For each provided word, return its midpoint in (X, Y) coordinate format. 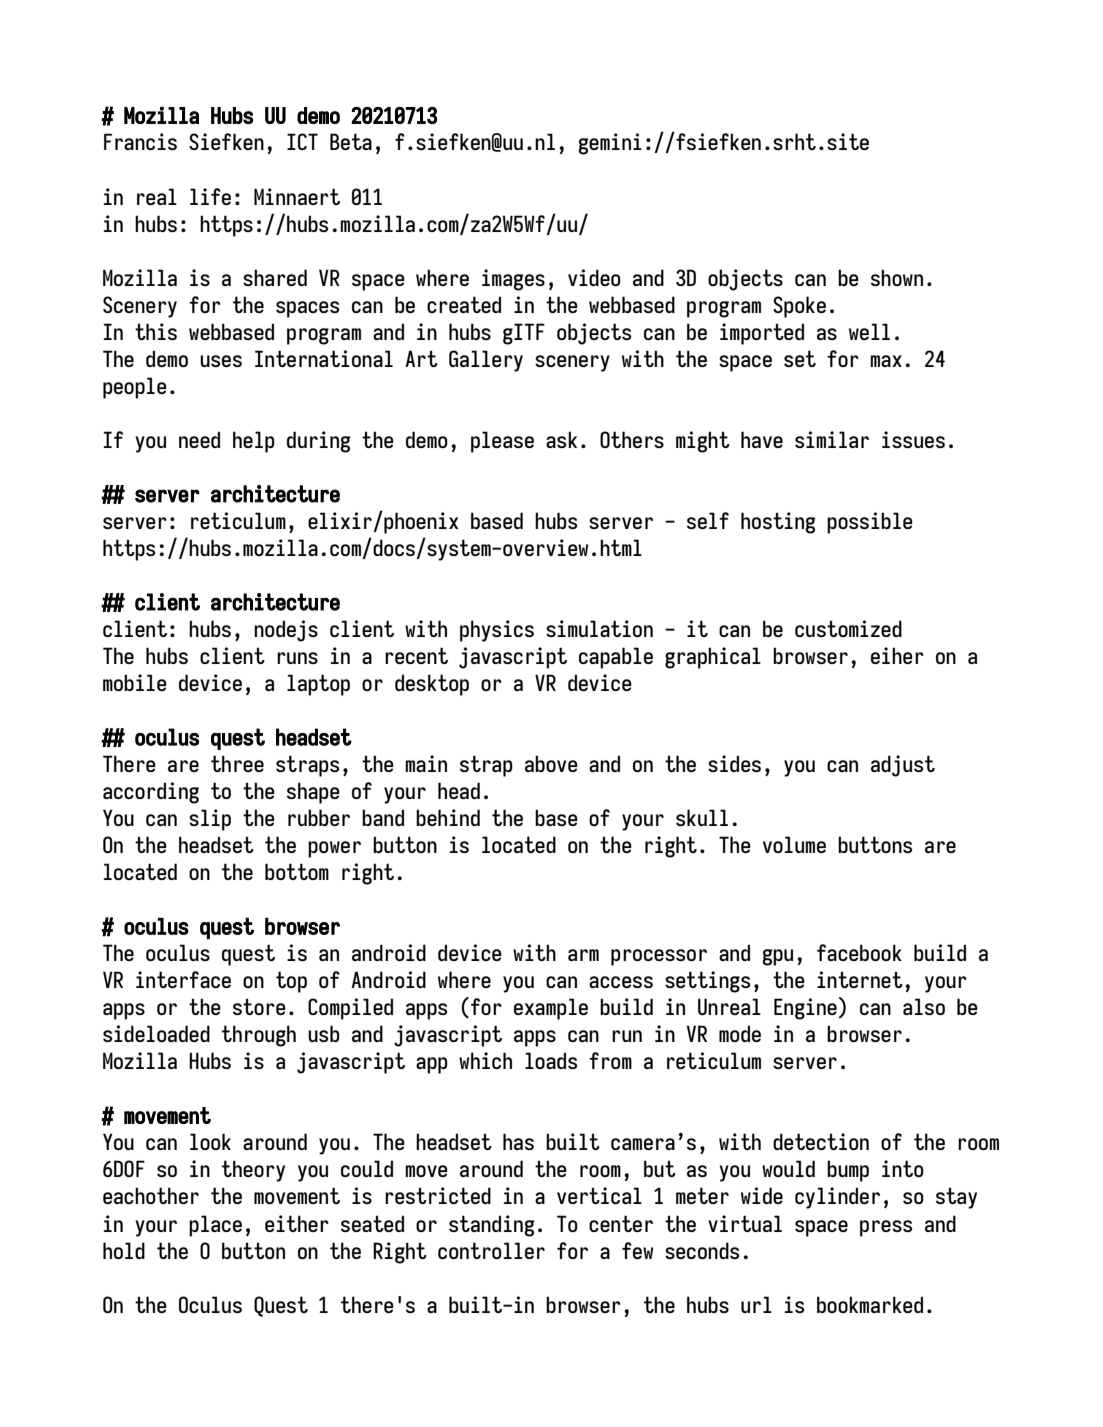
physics (497, 631)
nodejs (286, 631)
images (513, 280)
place (215, 1226)
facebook (859, 952)
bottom (297, 871)
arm (583, 955)
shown (897, 277)
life (210, 196)
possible (870, 523)
